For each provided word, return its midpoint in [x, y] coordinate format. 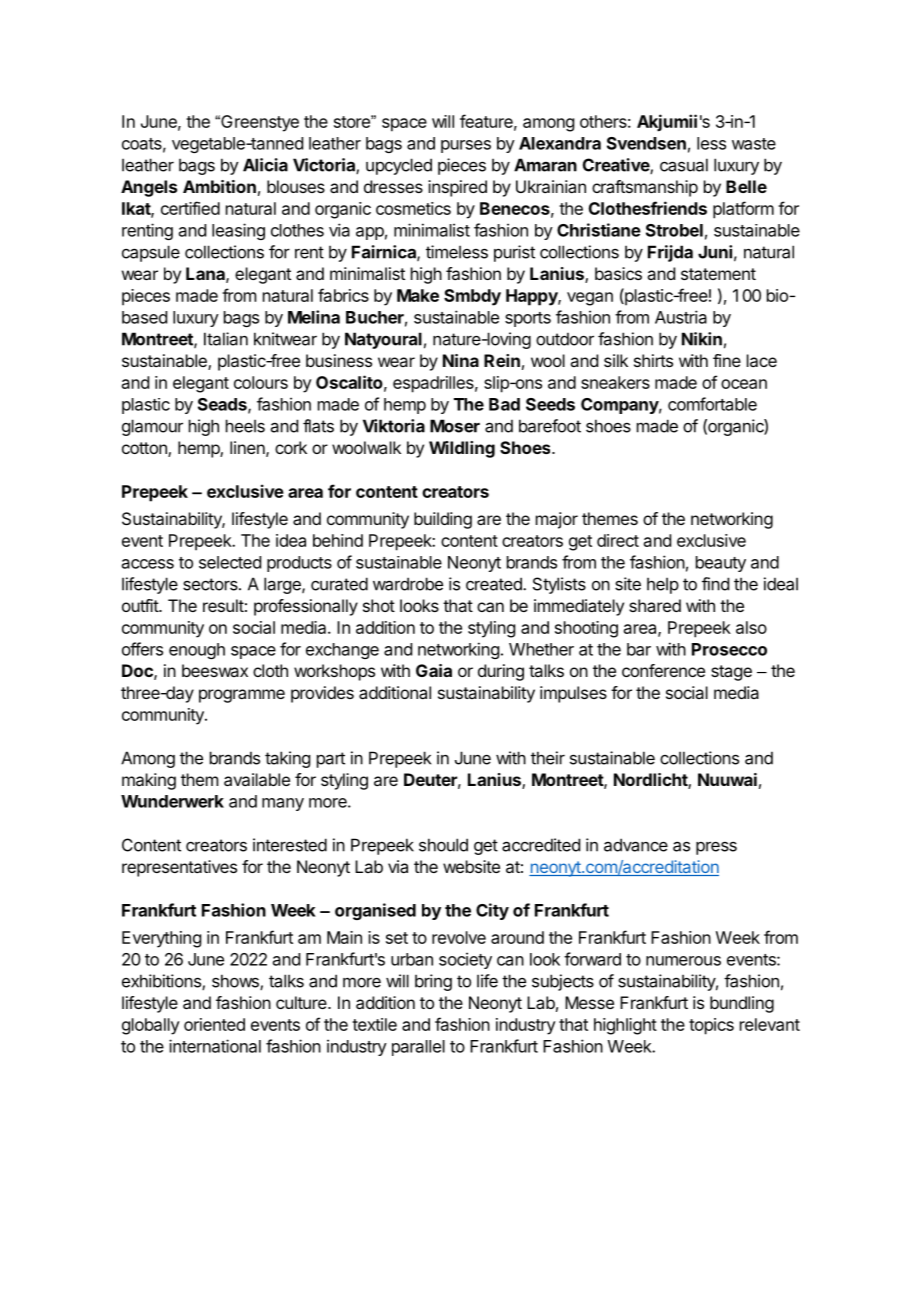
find [715, 584]
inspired [457, 188]
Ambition [219, 186]
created [495, 584]
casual [684, 165]
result [223, 605]
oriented [214, 1024]
